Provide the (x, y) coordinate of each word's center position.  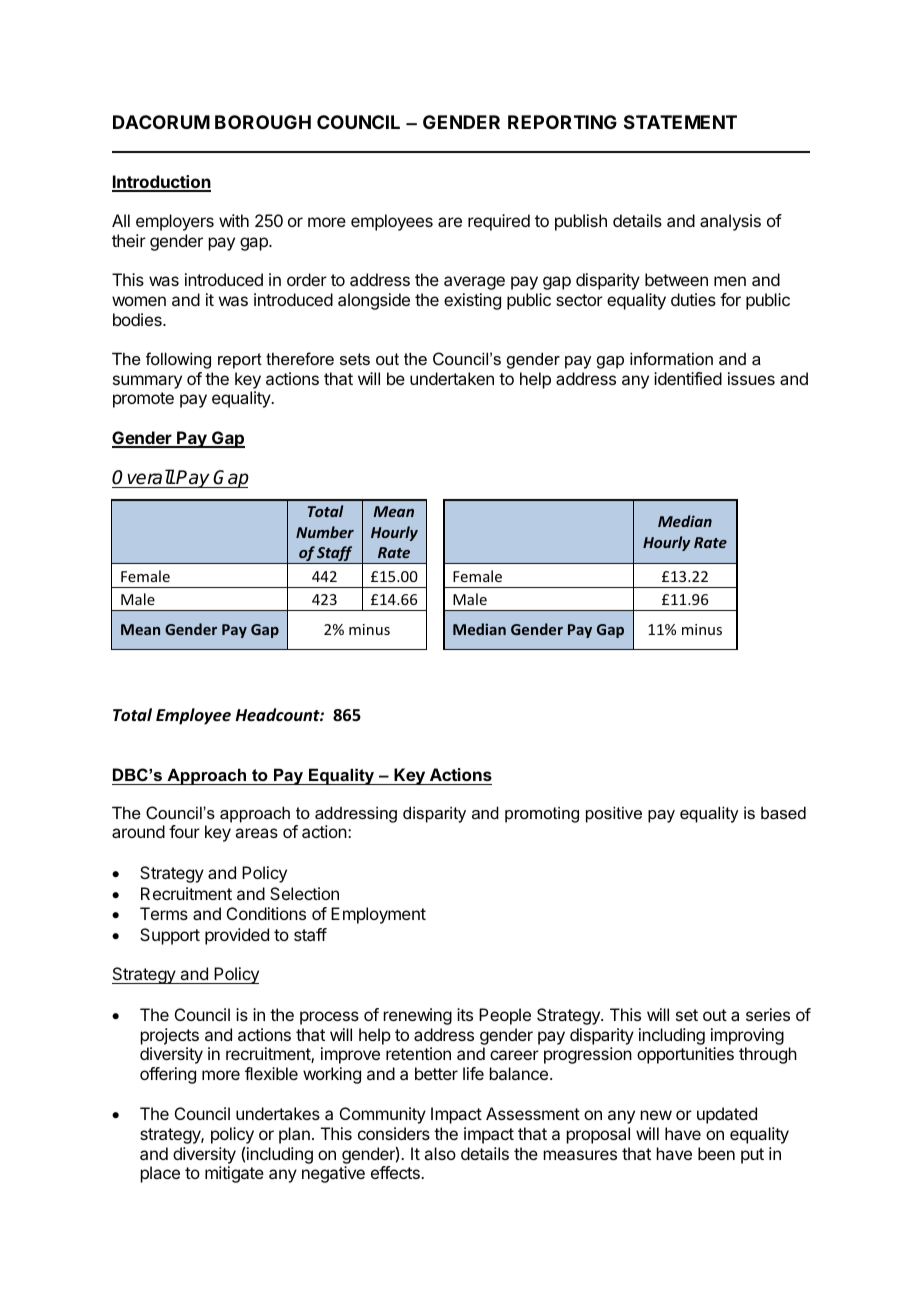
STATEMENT (680, 122)
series (768, 1014)
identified (688, 378)
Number (325, 532)
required (499, 222)
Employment (378, 915)
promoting (542, 814)
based (783, 812)
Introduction (161, 183)
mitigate (234, 1174)
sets (355, 359)
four (184, 831)
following (178, 360)
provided (237, 936)
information (671, 358)
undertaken (452, 378)
